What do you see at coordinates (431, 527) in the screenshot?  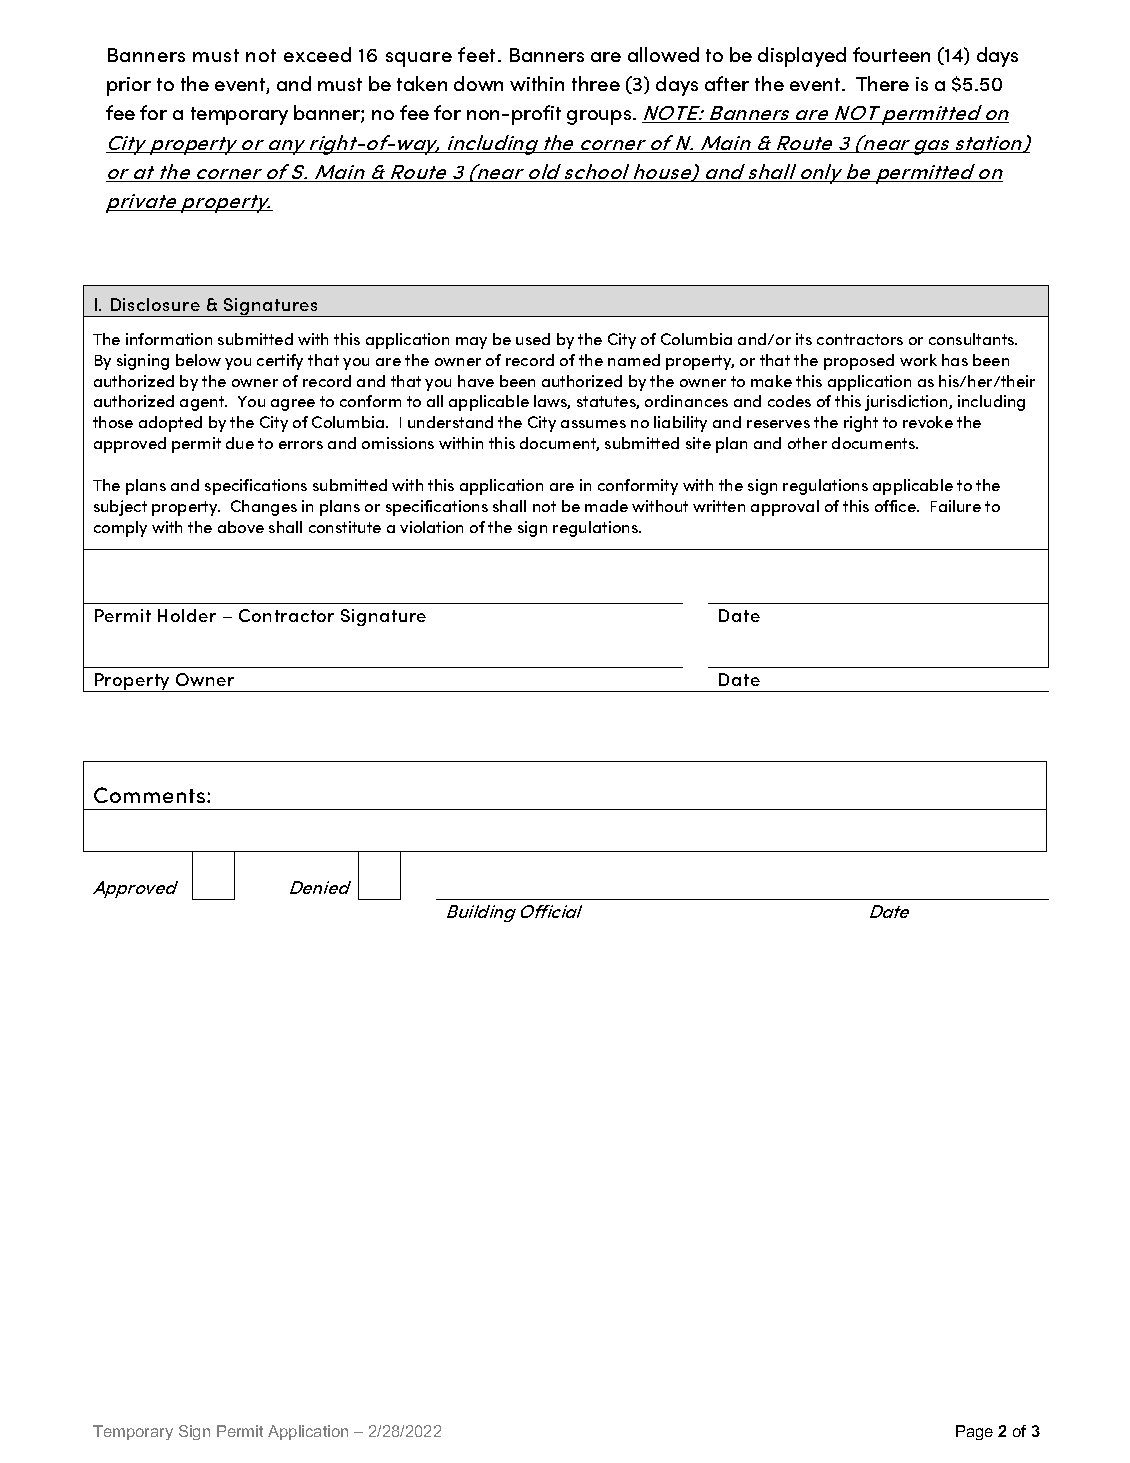 I see `violation` at bounding box center [431, 527].
